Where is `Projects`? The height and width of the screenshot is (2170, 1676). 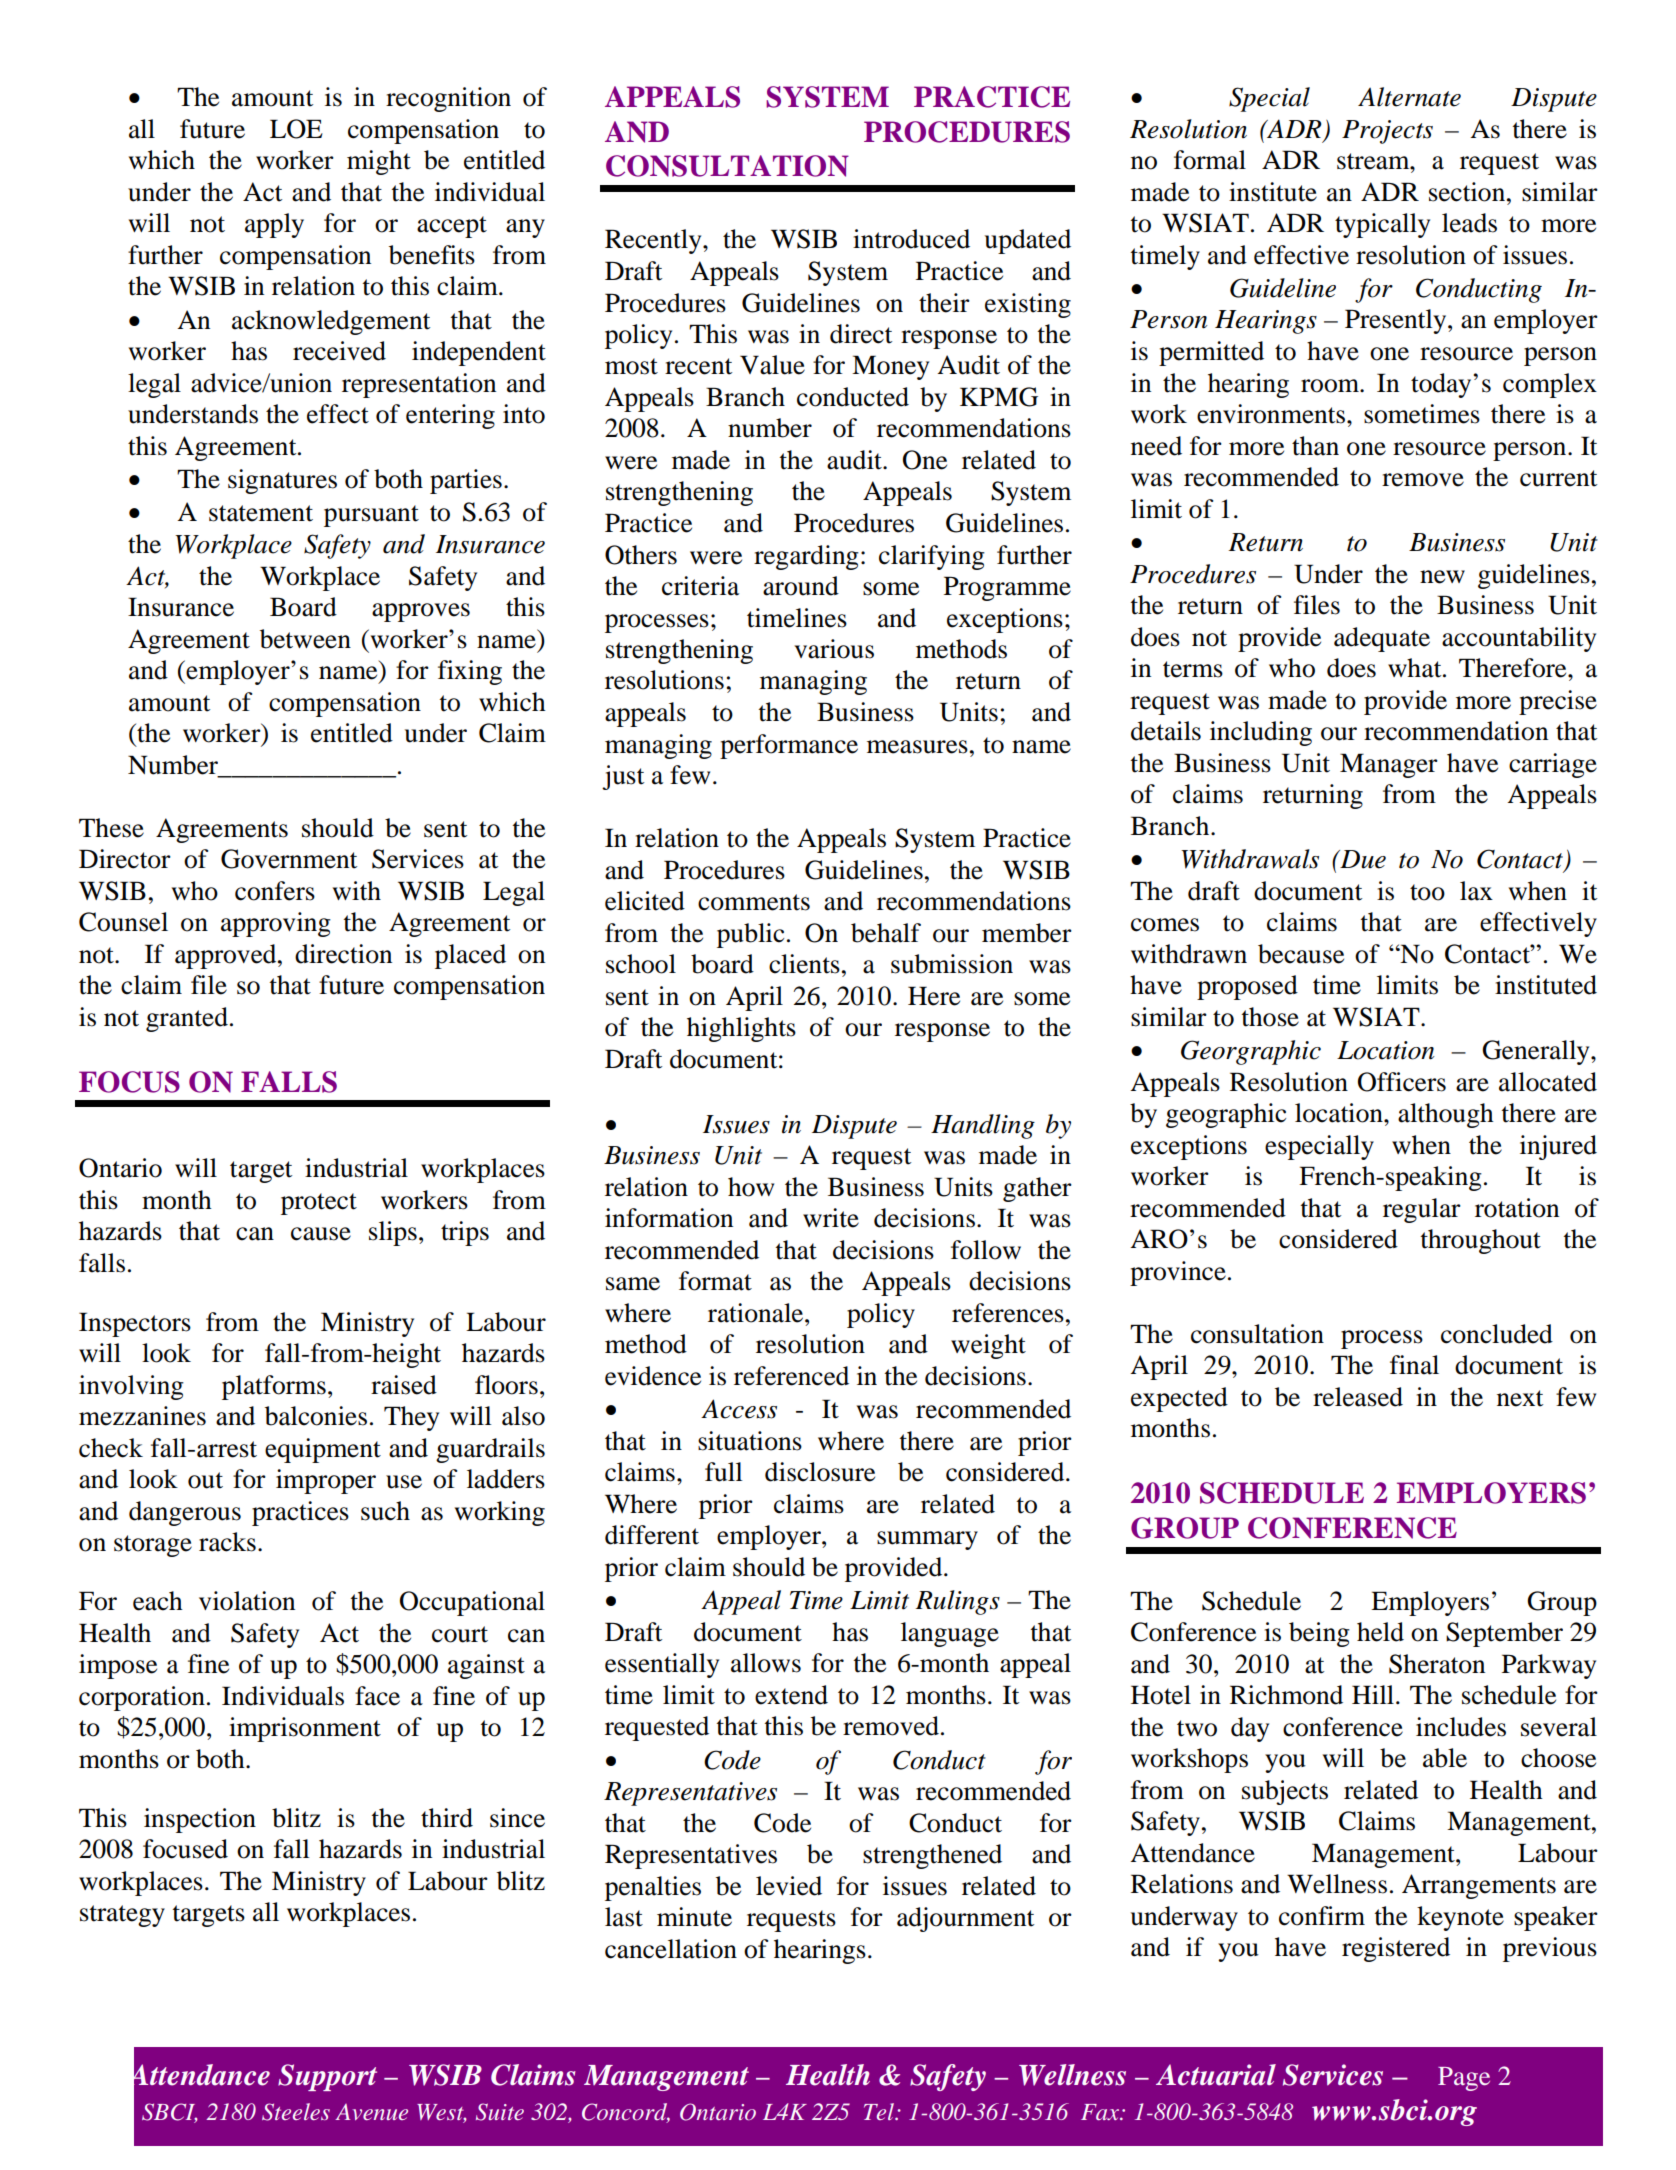
Projects is located at coordinates (1387, 132).
